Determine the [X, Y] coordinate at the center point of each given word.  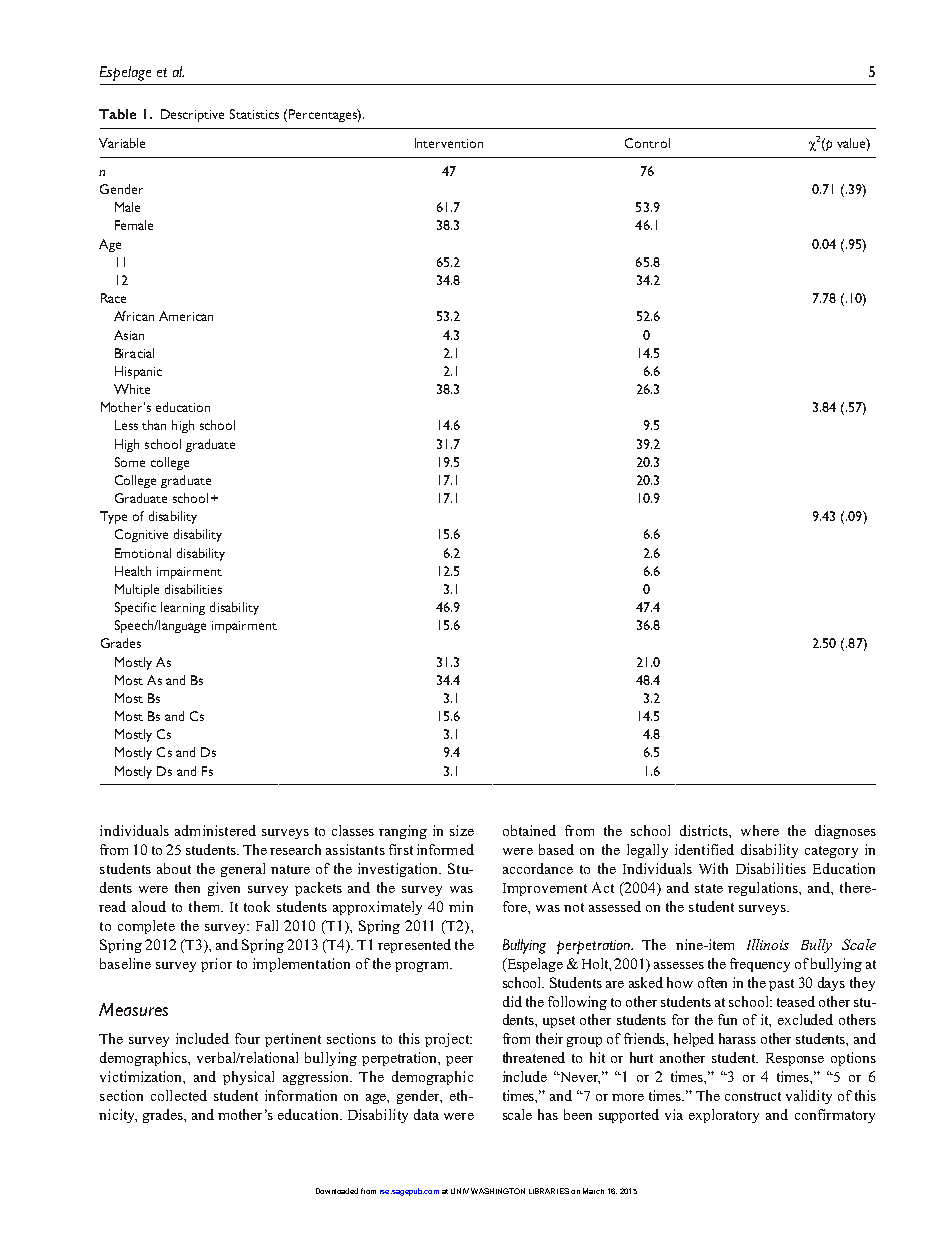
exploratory [724, 1116]
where [760, 830]
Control [647, 143]
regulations [764, 889]
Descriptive [192, 115]
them [205, 906]
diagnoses [845, 832]
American [186, 316]
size [462, 830]
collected [179, 1095]
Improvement [545, 889]
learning [183, 608]
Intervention [449, 143]
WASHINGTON [498, 1191]
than [154, 425]
